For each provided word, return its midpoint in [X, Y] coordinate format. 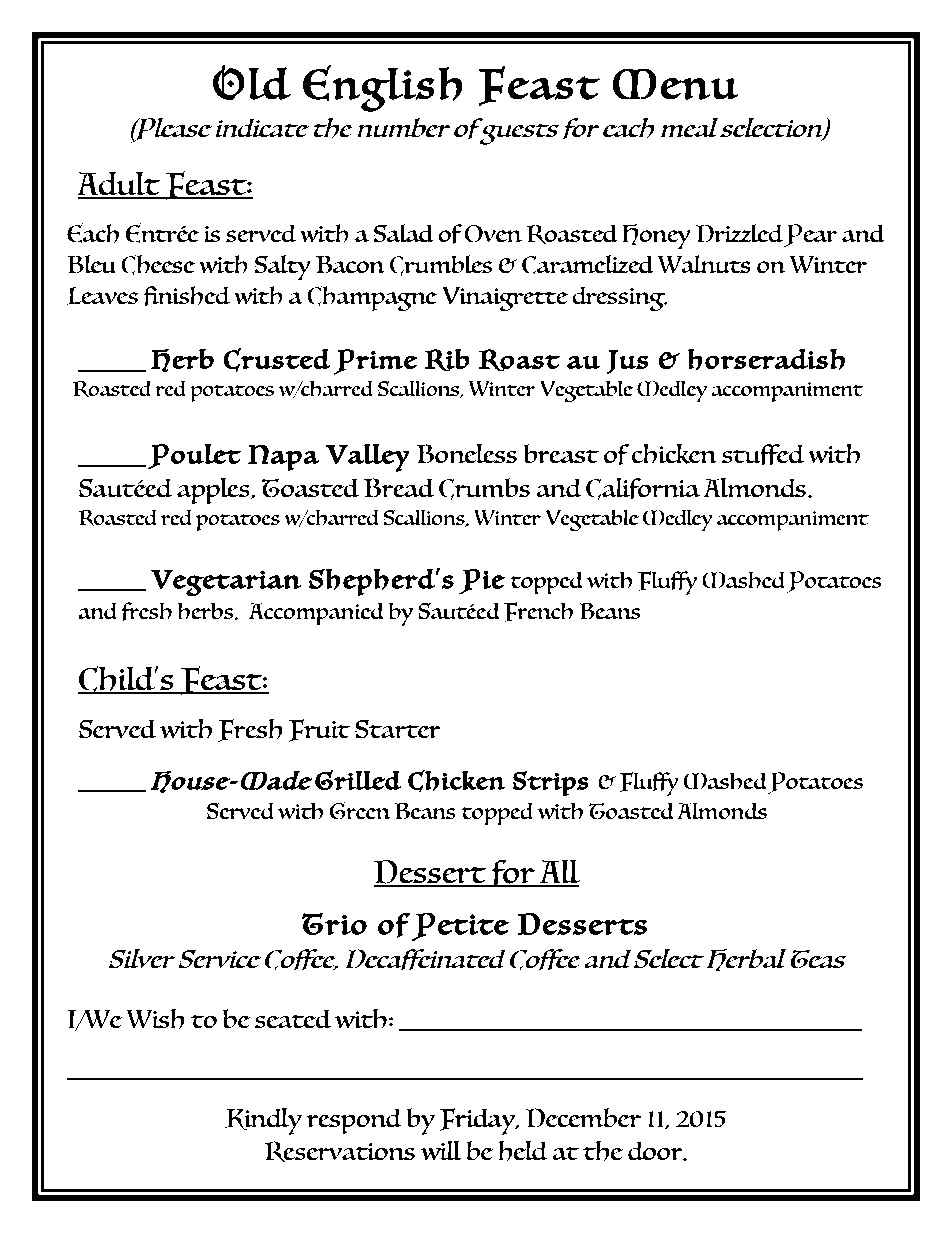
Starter [398, 729]
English [383, 88]
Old [252, 82]
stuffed [763, 455]
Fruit [319, 730]
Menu [675, 84]
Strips [550, 784]
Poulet [194, 457]
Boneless [466, 454]
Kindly [263, 1121]
